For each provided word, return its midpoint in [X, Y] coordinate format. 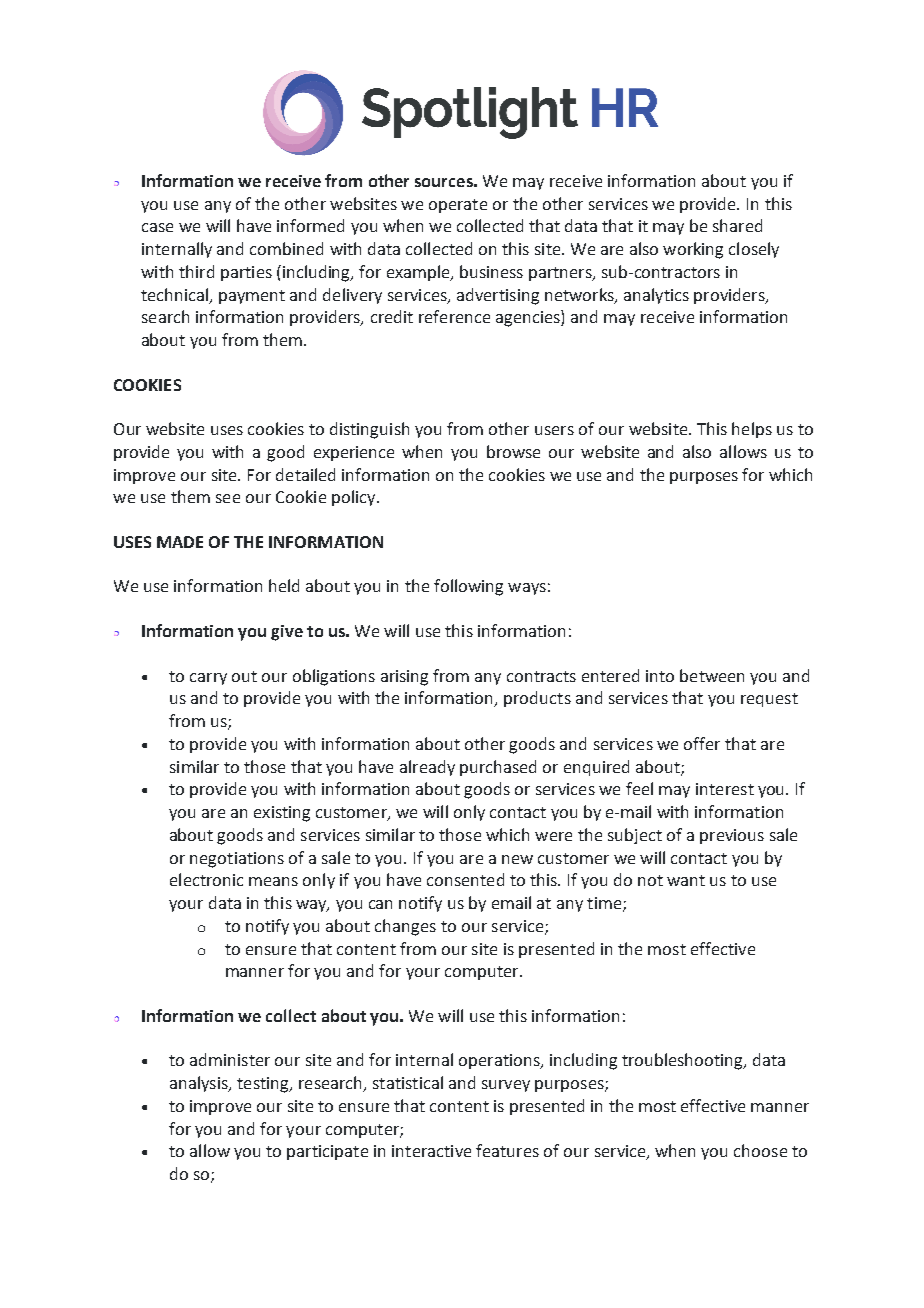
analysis [200, 1084]
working [693, 250]
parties [246, 273]
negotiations [237, 860]
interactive [431, 1151]
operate [458, 206]
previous [732, 836]
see [228, 498]
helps [752, 430]
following [468, 587]
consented [465, 879]
